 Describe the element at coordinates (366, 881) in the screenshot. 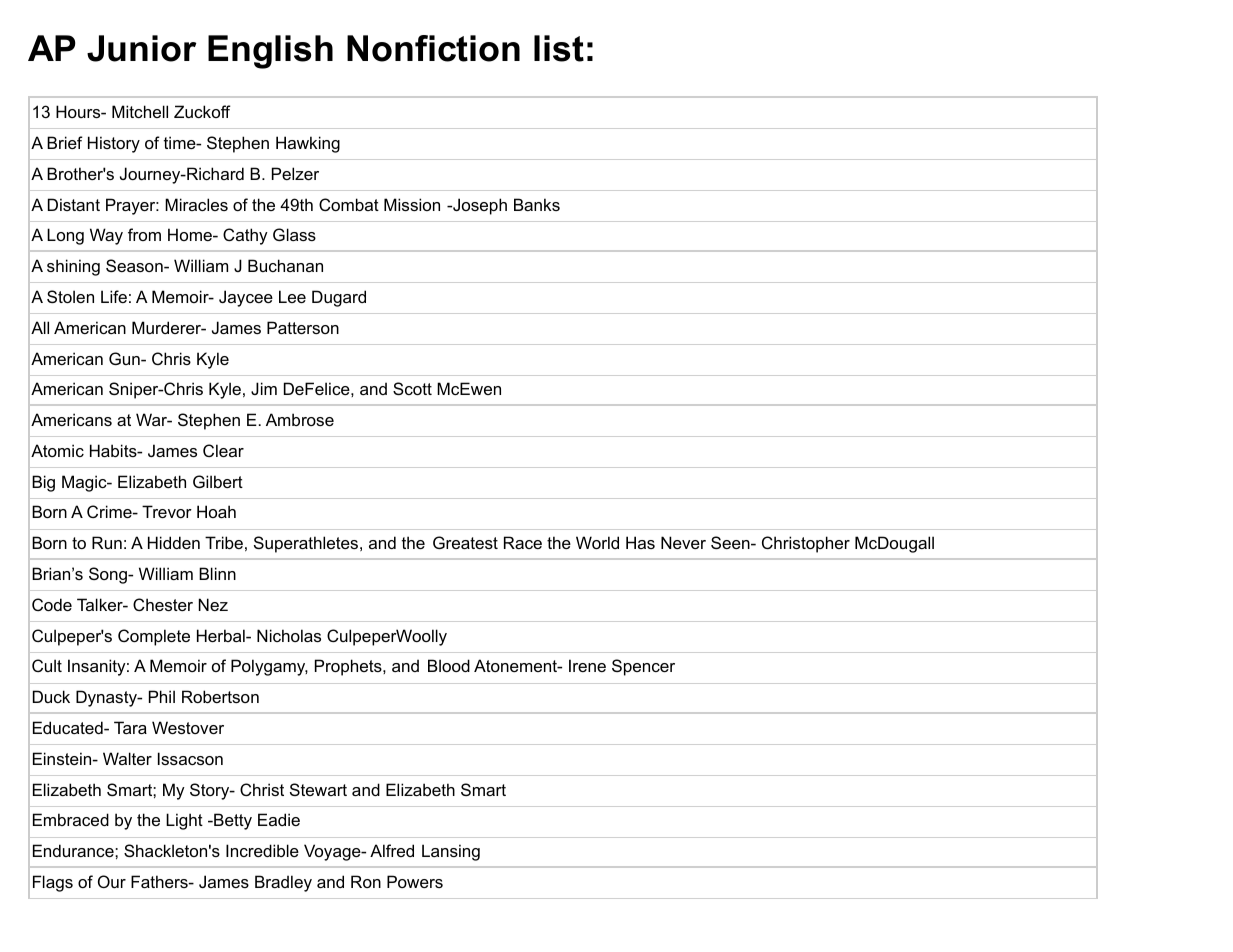

I see `Ron` at that location.
